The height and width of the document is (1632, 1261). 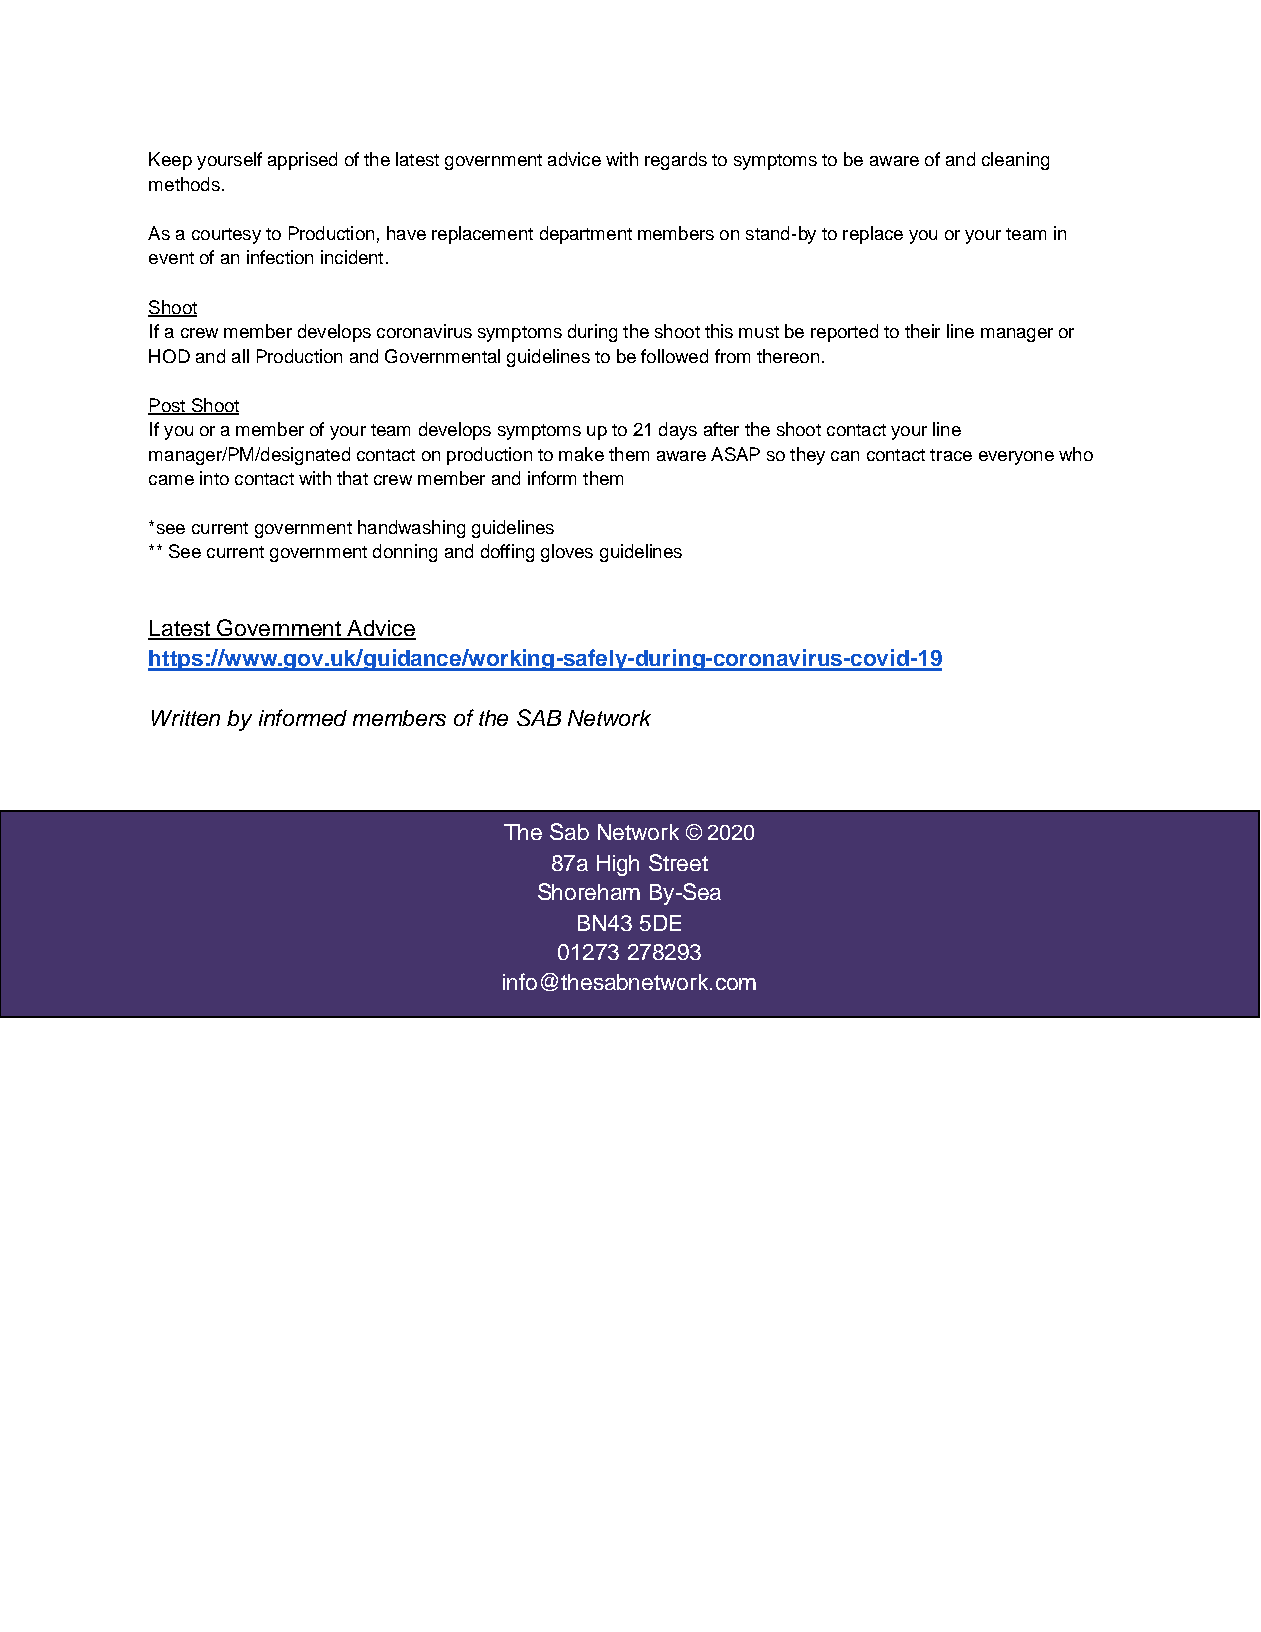 I want to click on cleaning, so click(x=1015, y=161).
